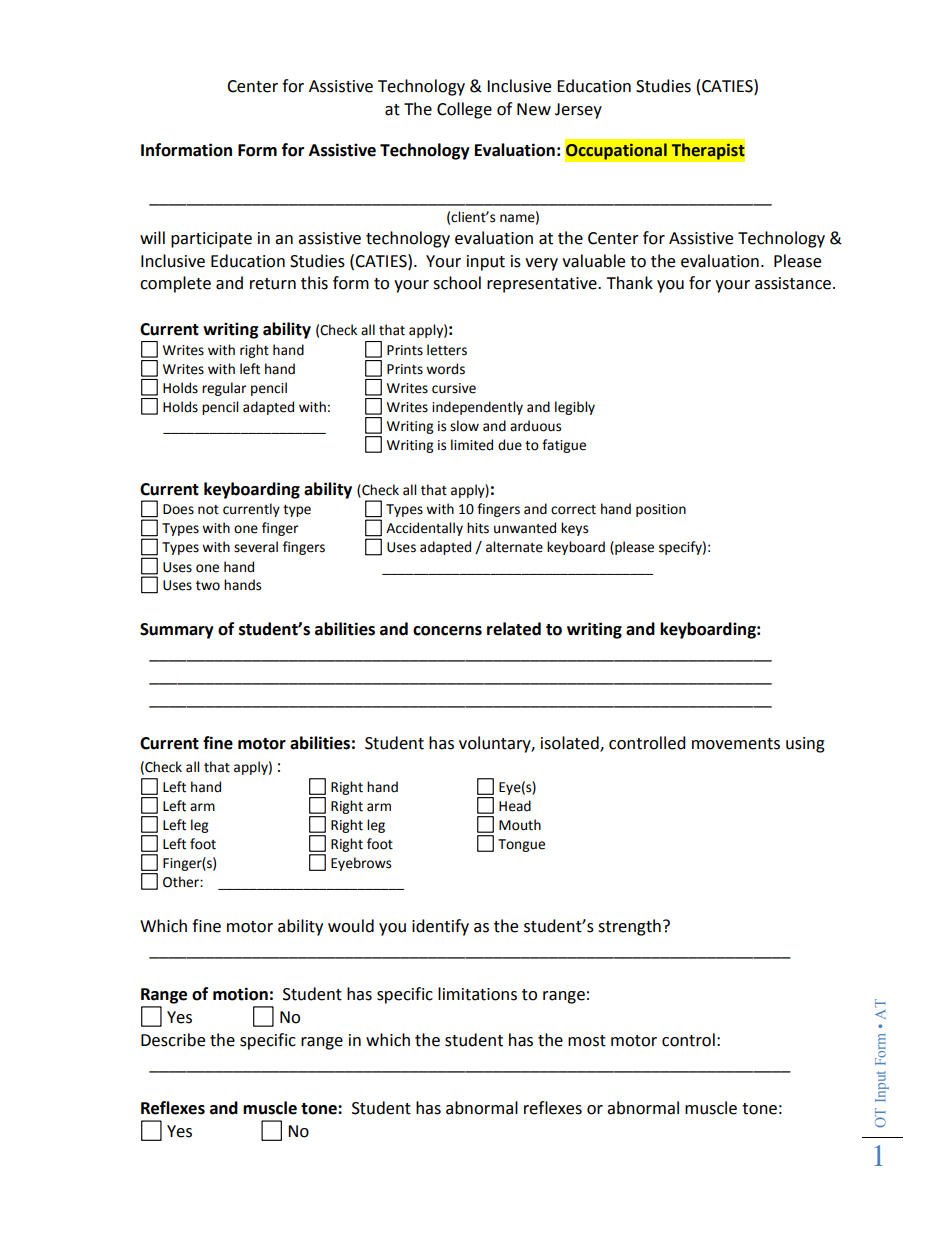  I want to click on College, so click(464, 110).
